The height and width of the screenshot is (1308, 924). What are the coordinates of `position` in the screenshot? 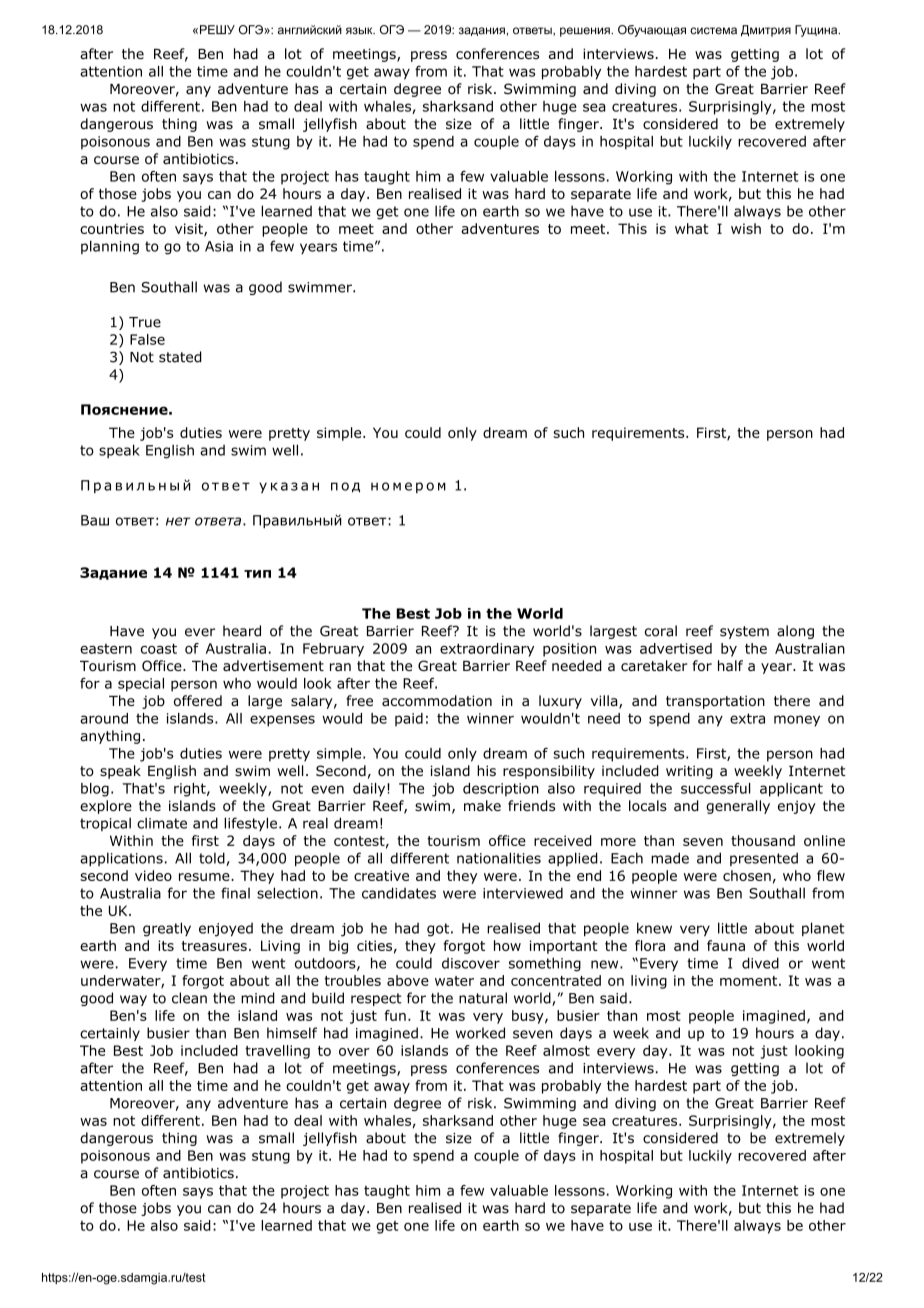 It's located at (569, 650).
